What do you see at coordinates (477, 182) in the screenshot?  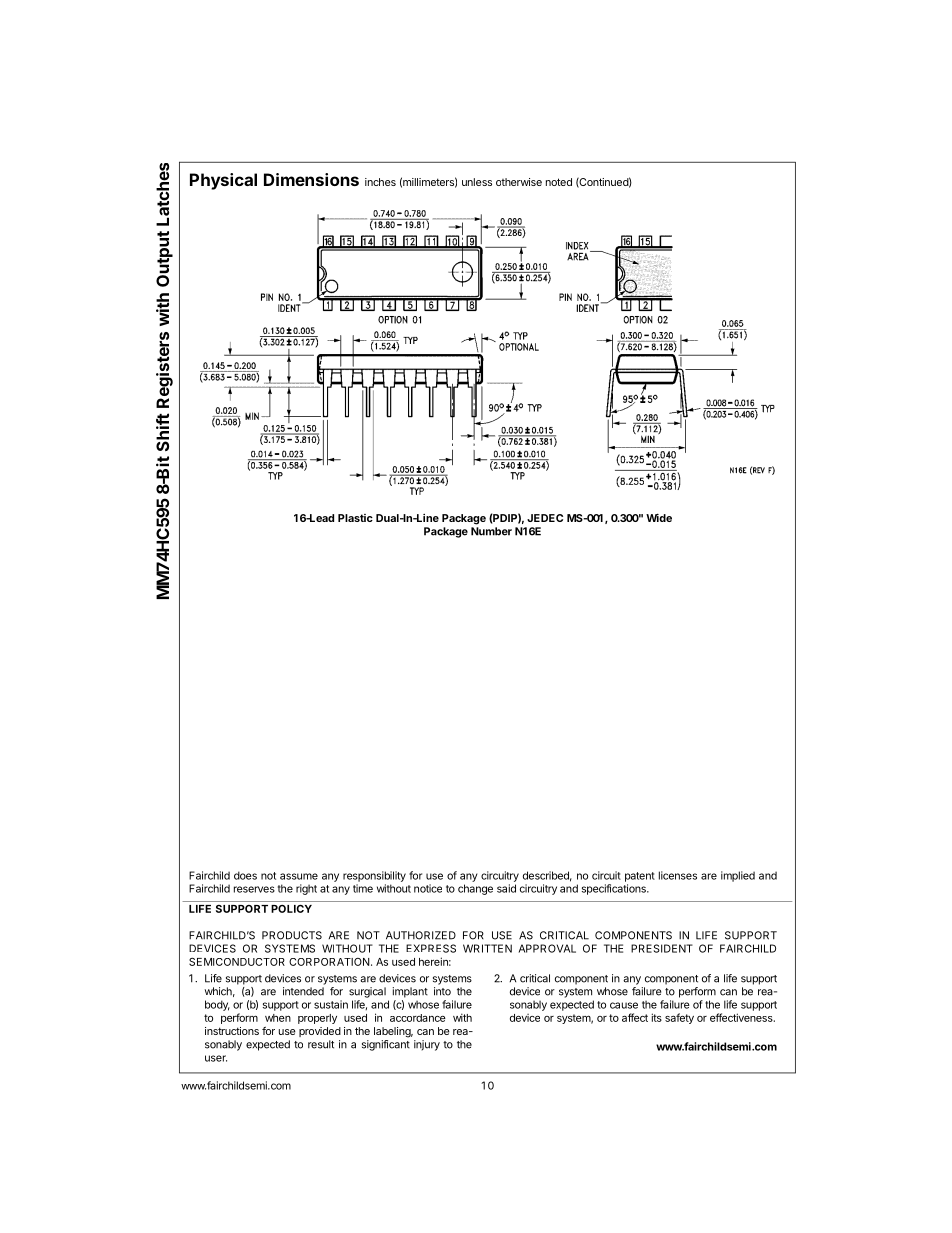 I see `unless` at bounding box center [477, 182].
